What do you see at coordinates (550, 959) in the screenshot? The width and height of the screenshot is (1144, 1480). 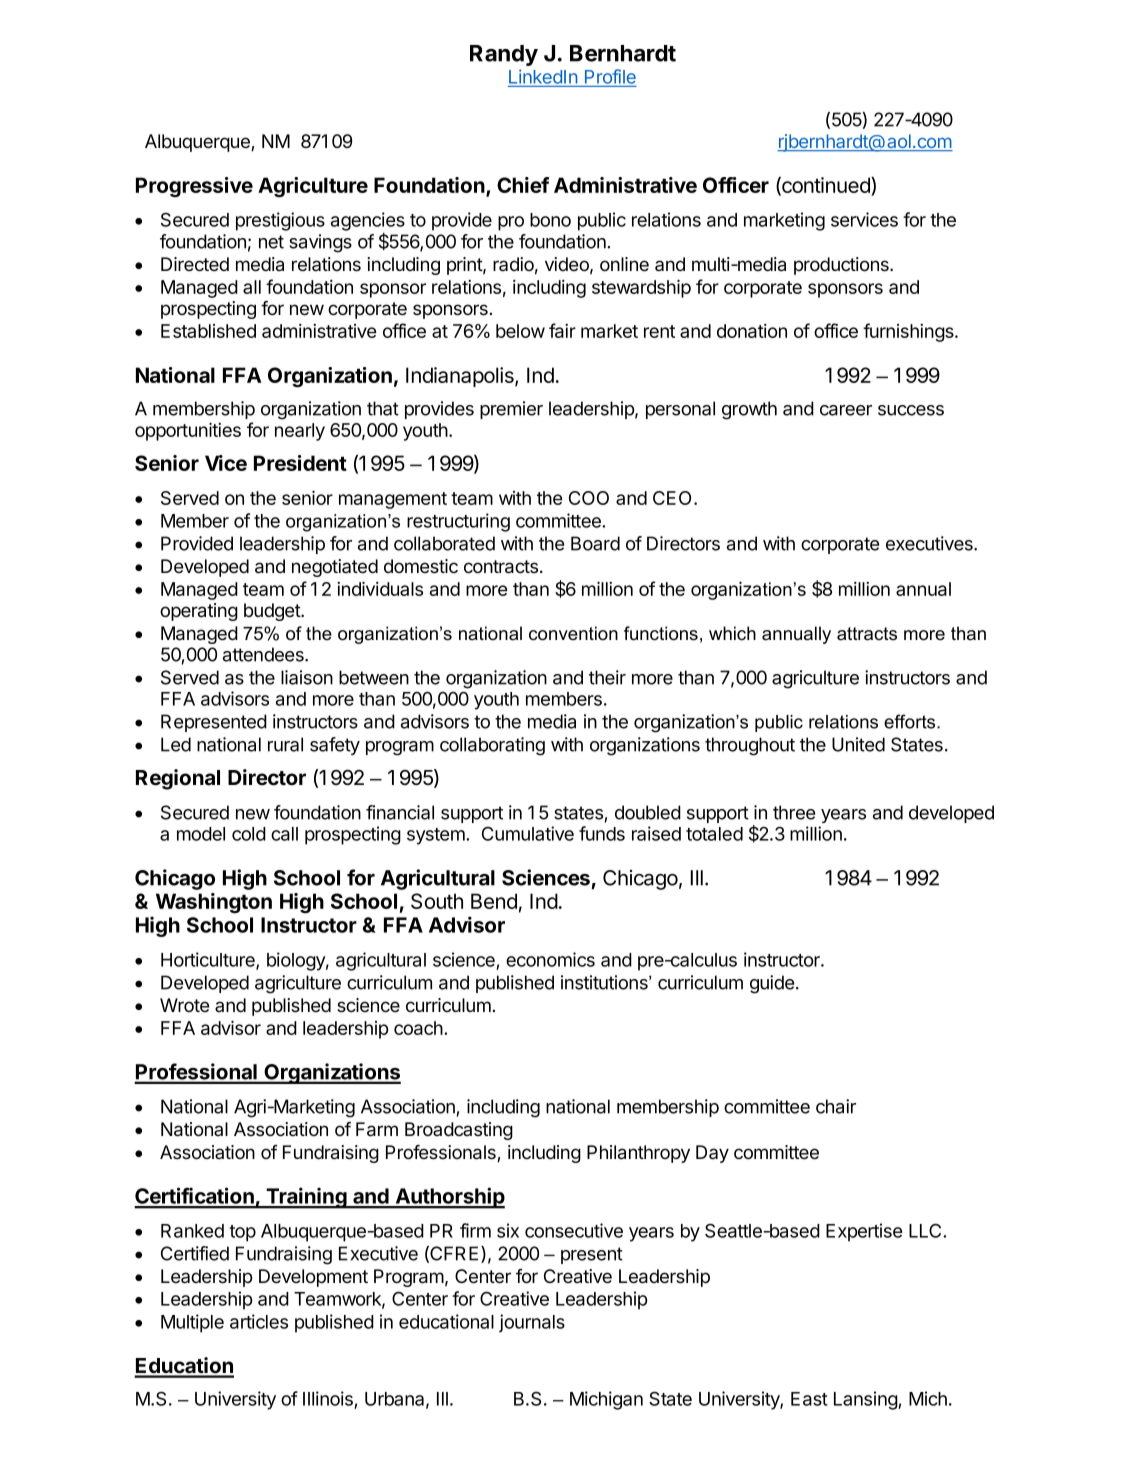 I see `economics` at bounding box center [550, 959].
